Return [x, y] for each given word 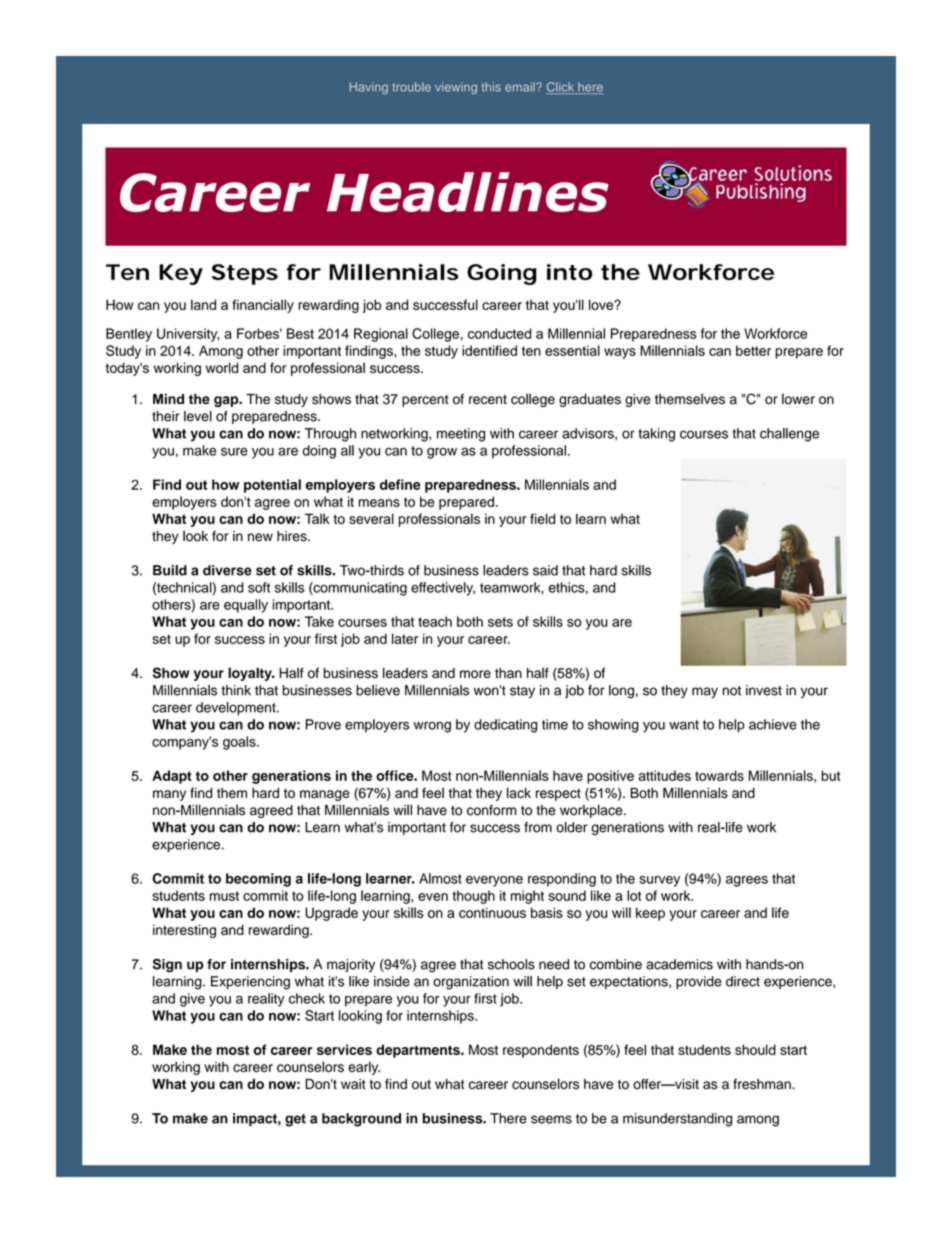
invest [764, 690]
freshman [763, 1084]
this [491, 87]
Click [561, 88]
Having [369, 88]
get [295, 1120]
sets [500, 622]
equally [246, 606]
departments [419, 1051]
